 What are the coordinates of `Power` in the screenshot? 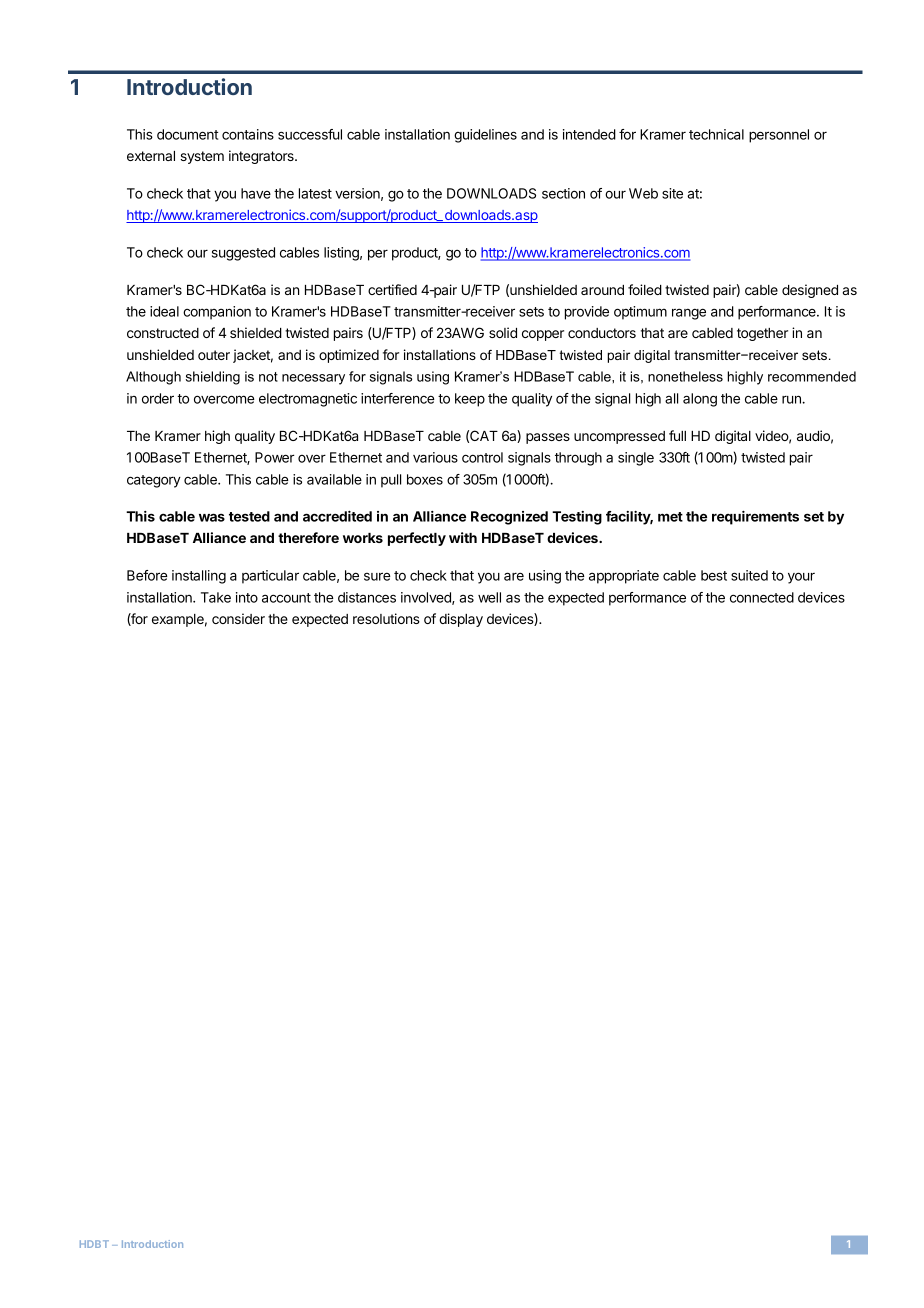 It's located at (275, 457).
